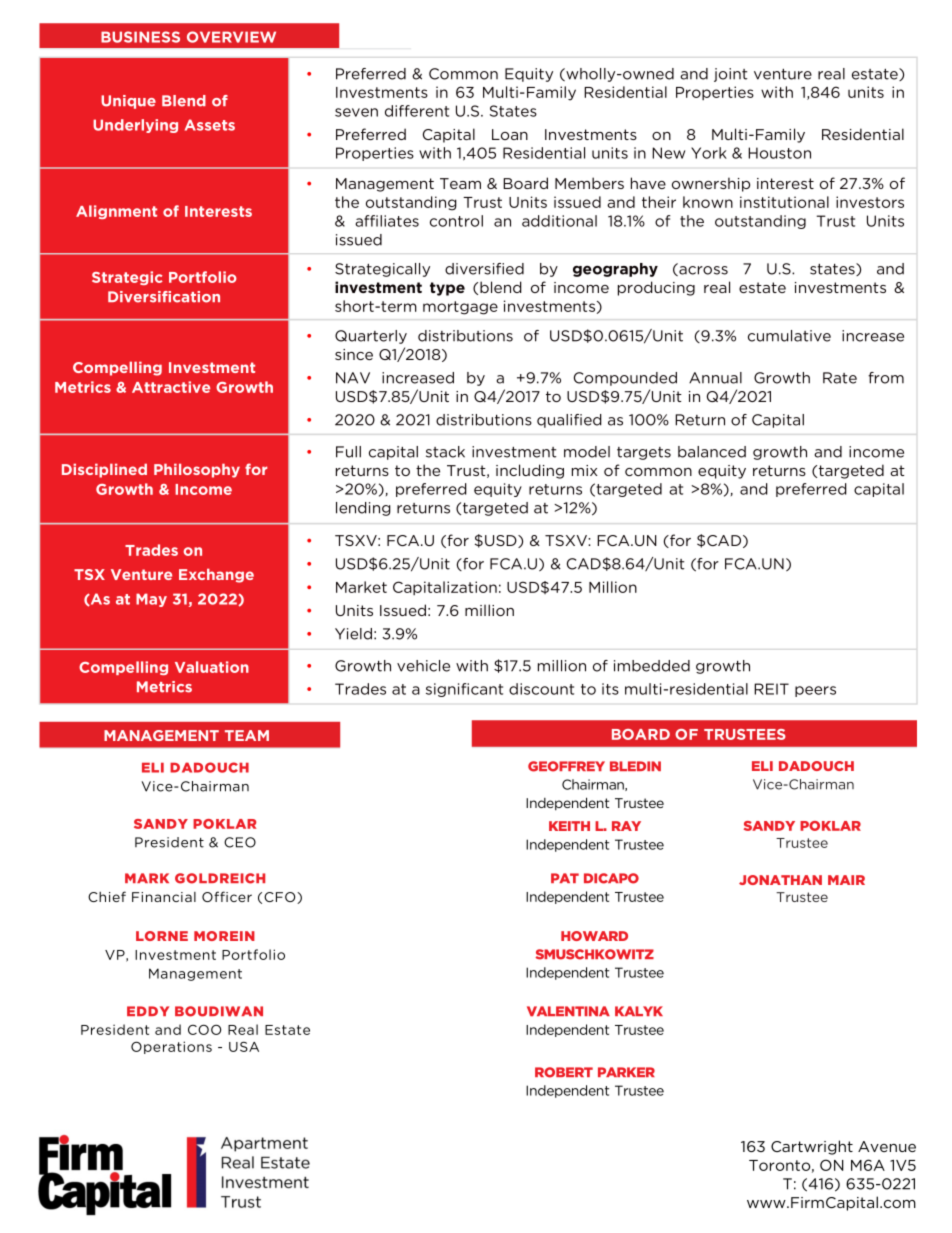 The image size is (952, 1233). Describe the element at coordinates (730, 75) in the screenshot. I see `joint` at that location.
